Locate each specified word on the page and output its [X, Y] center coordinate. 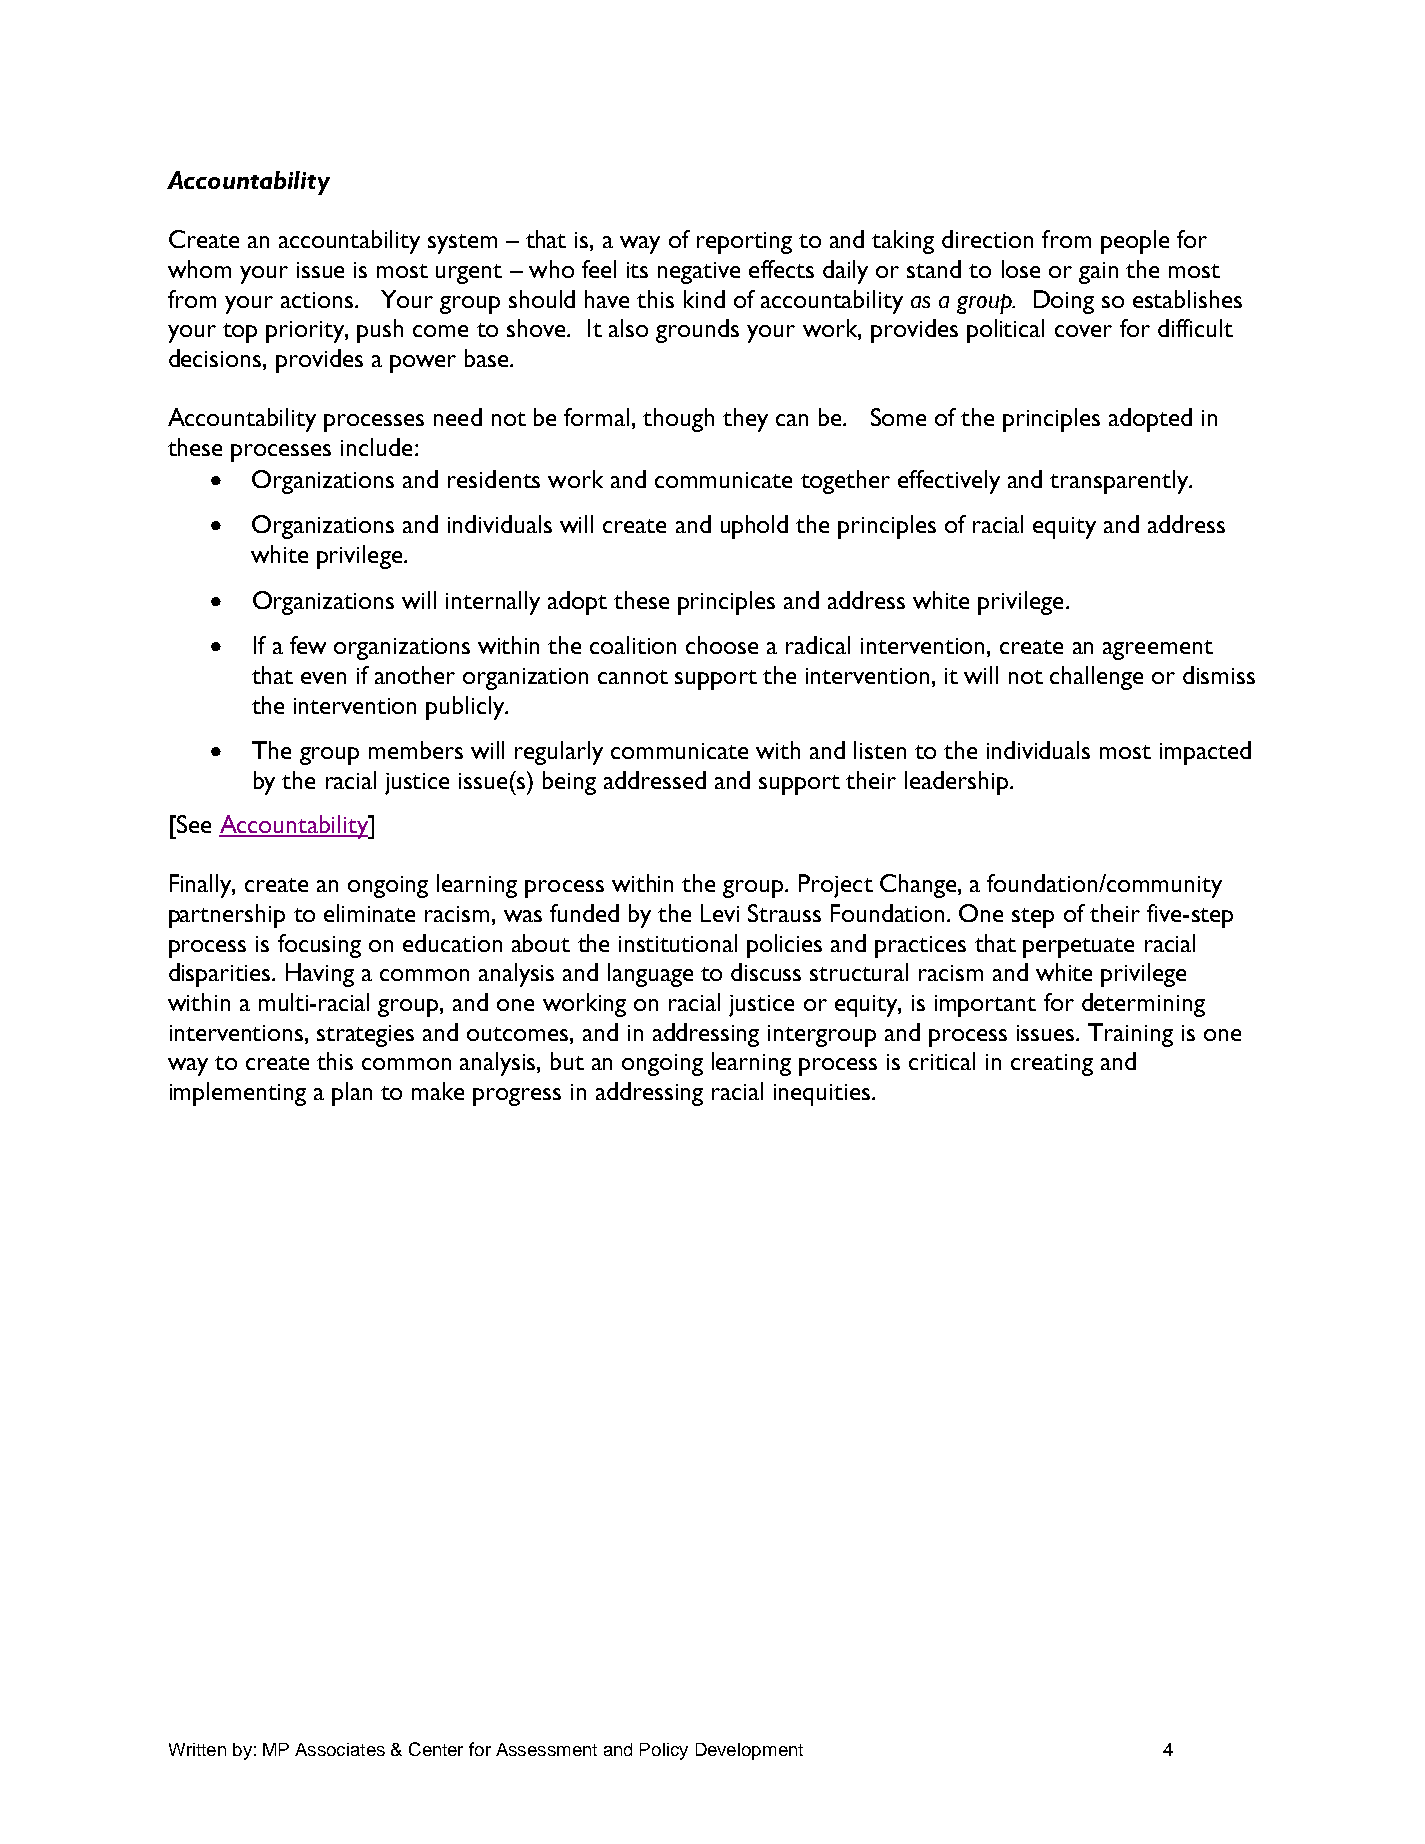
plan [352, 1094]
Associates [340, 1749]
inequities [823, 1095]
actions [317, 300]
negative [699, 273]
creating [1052, 1065]
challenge [1096, 678]
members [416, 750]
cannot [633, 677]
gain [1098, 273]
